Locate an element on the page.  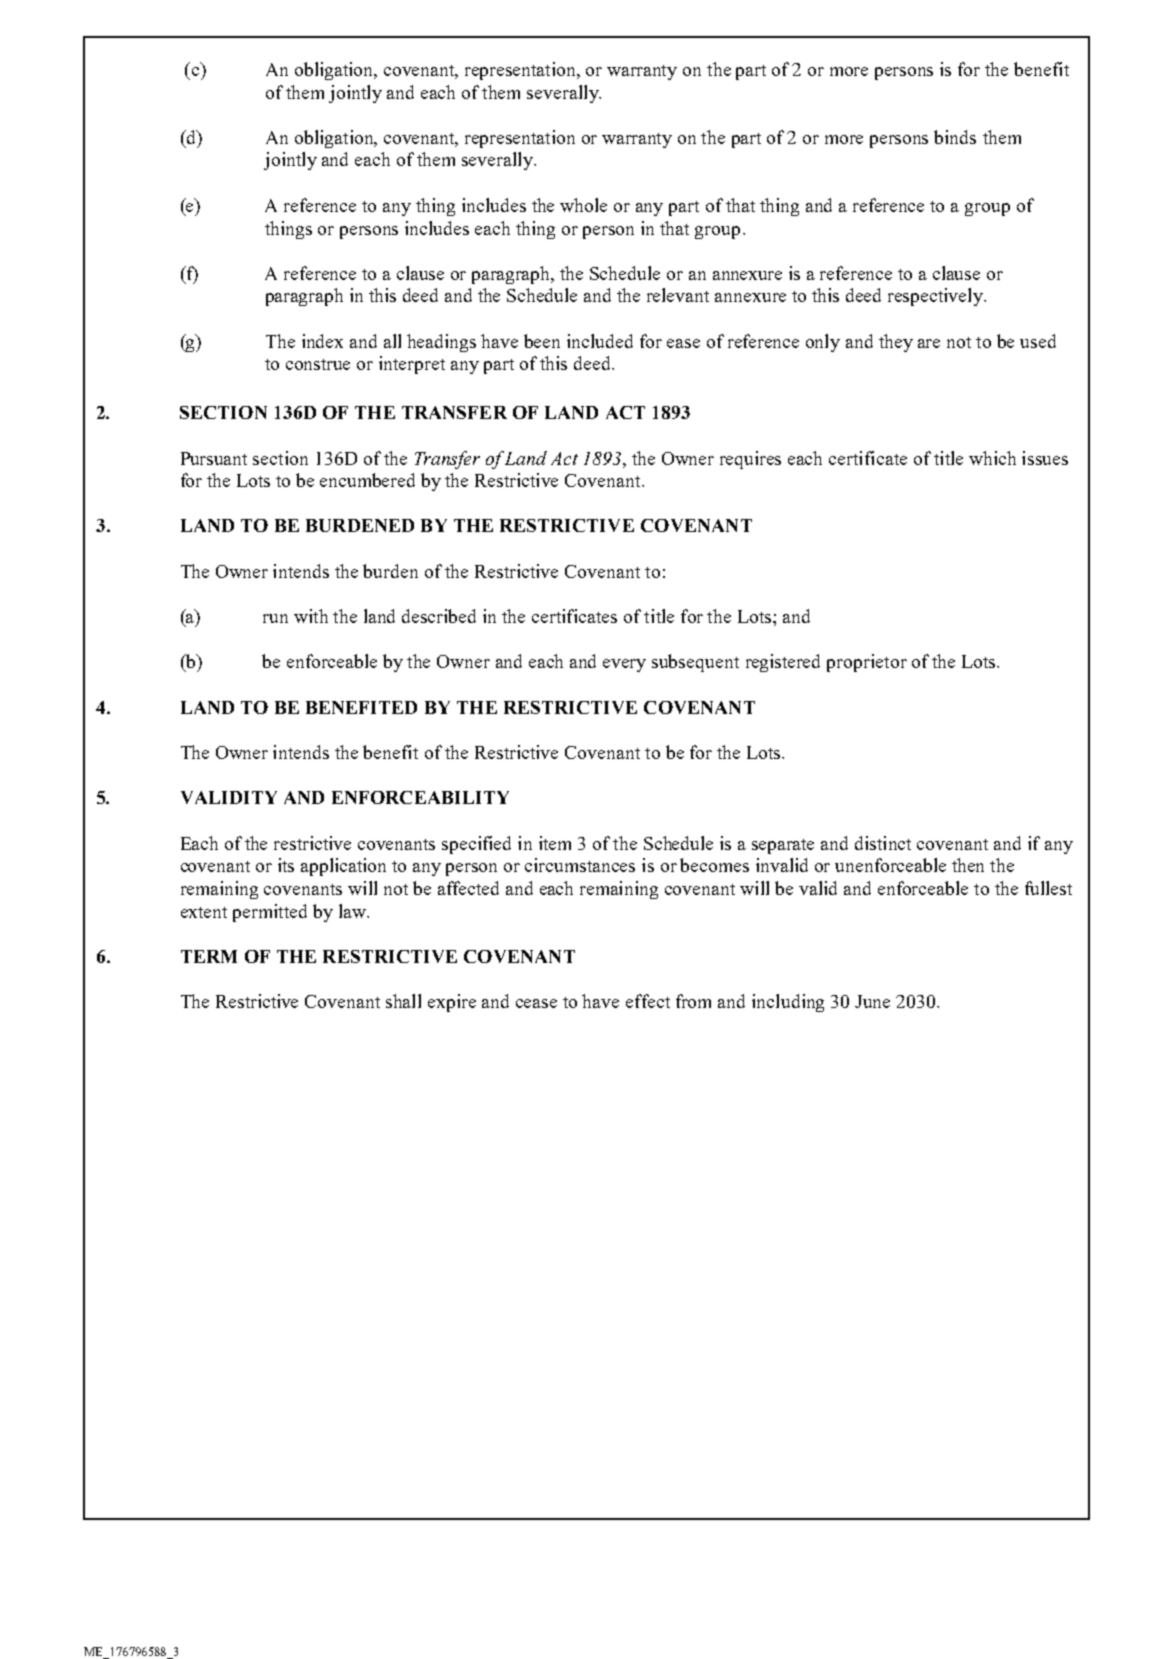
which is located at coordinates (992, 458).
